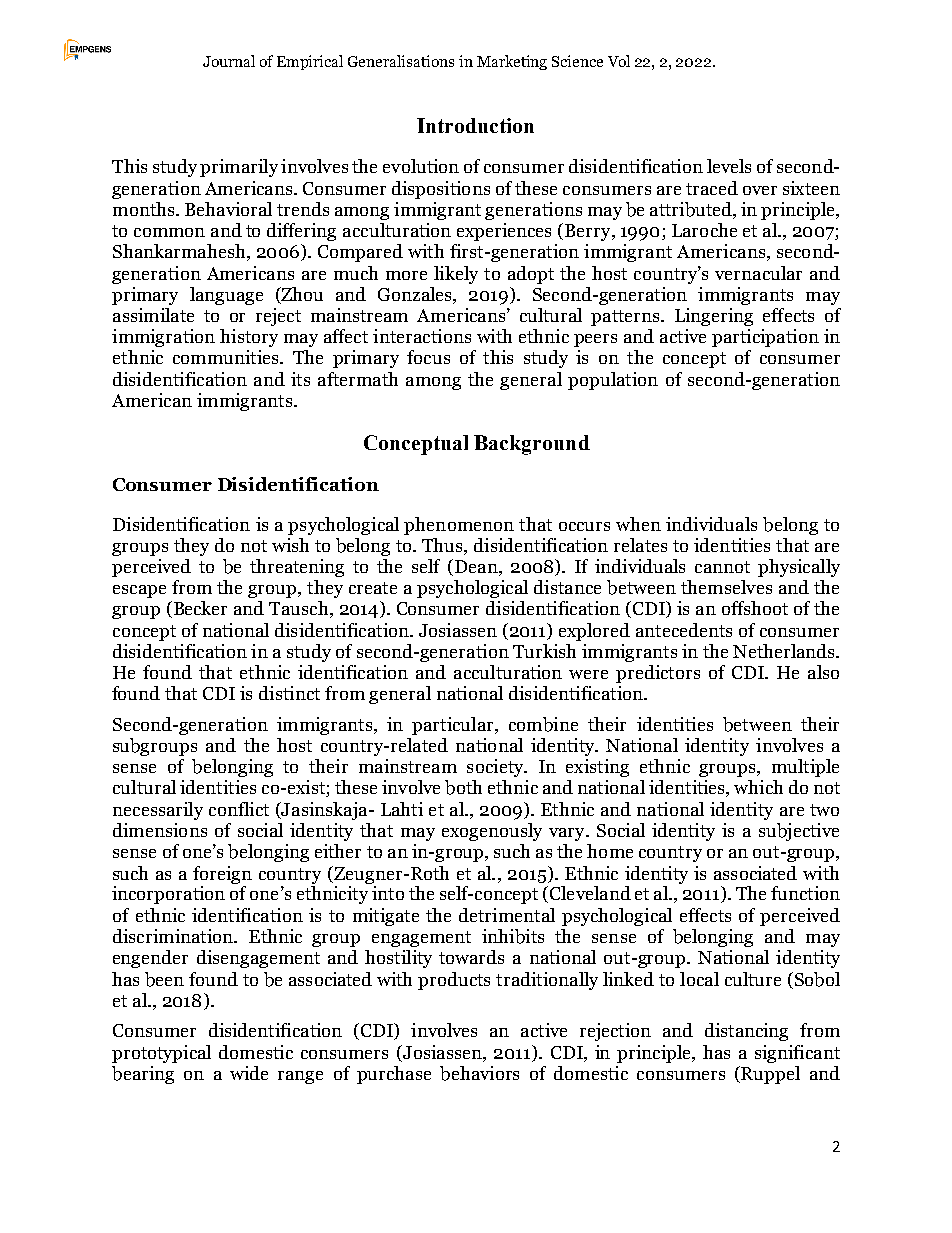 The height and width of the screenshot is (1233, 952). I want to click on Netherlands, so click(785, 651).
